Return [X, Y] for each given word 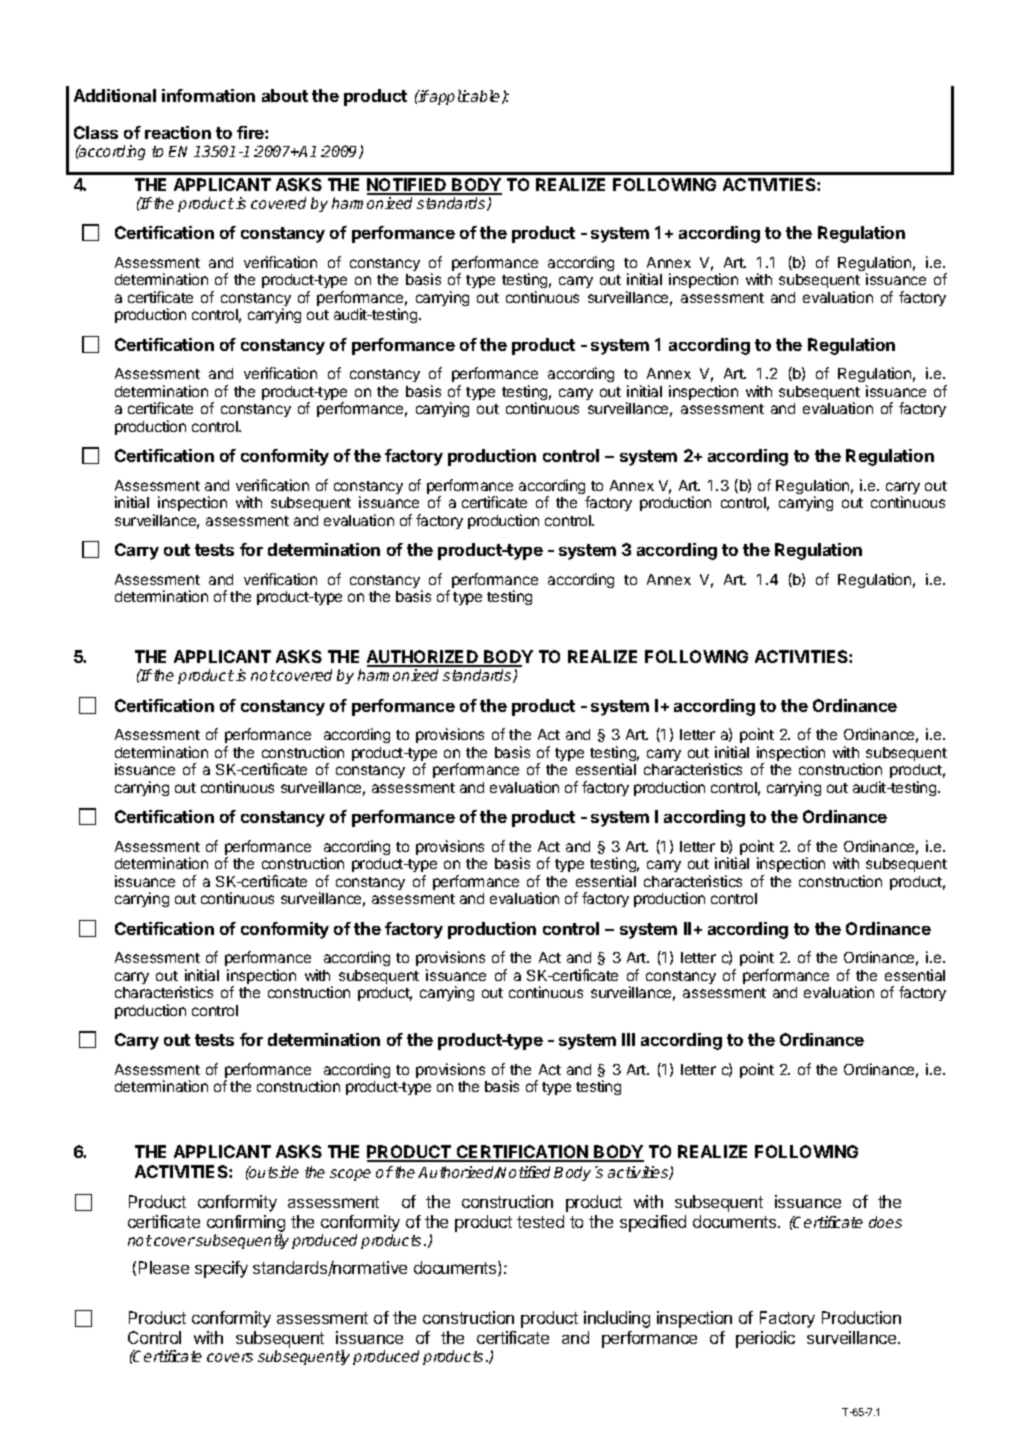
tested [540, 1221]
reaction [178, 132]
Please [164, 1267]
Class [96, 132]
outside [273, 1172]
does [885, 1222]
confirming [246, 1225]
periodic [765, 1339]
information [208, 95]
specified [653, 1223]
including [617, 1319]
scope [350, 1175]
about [285, 95]
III [628, 1039]
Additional [115, 95]
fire [251, 132]
